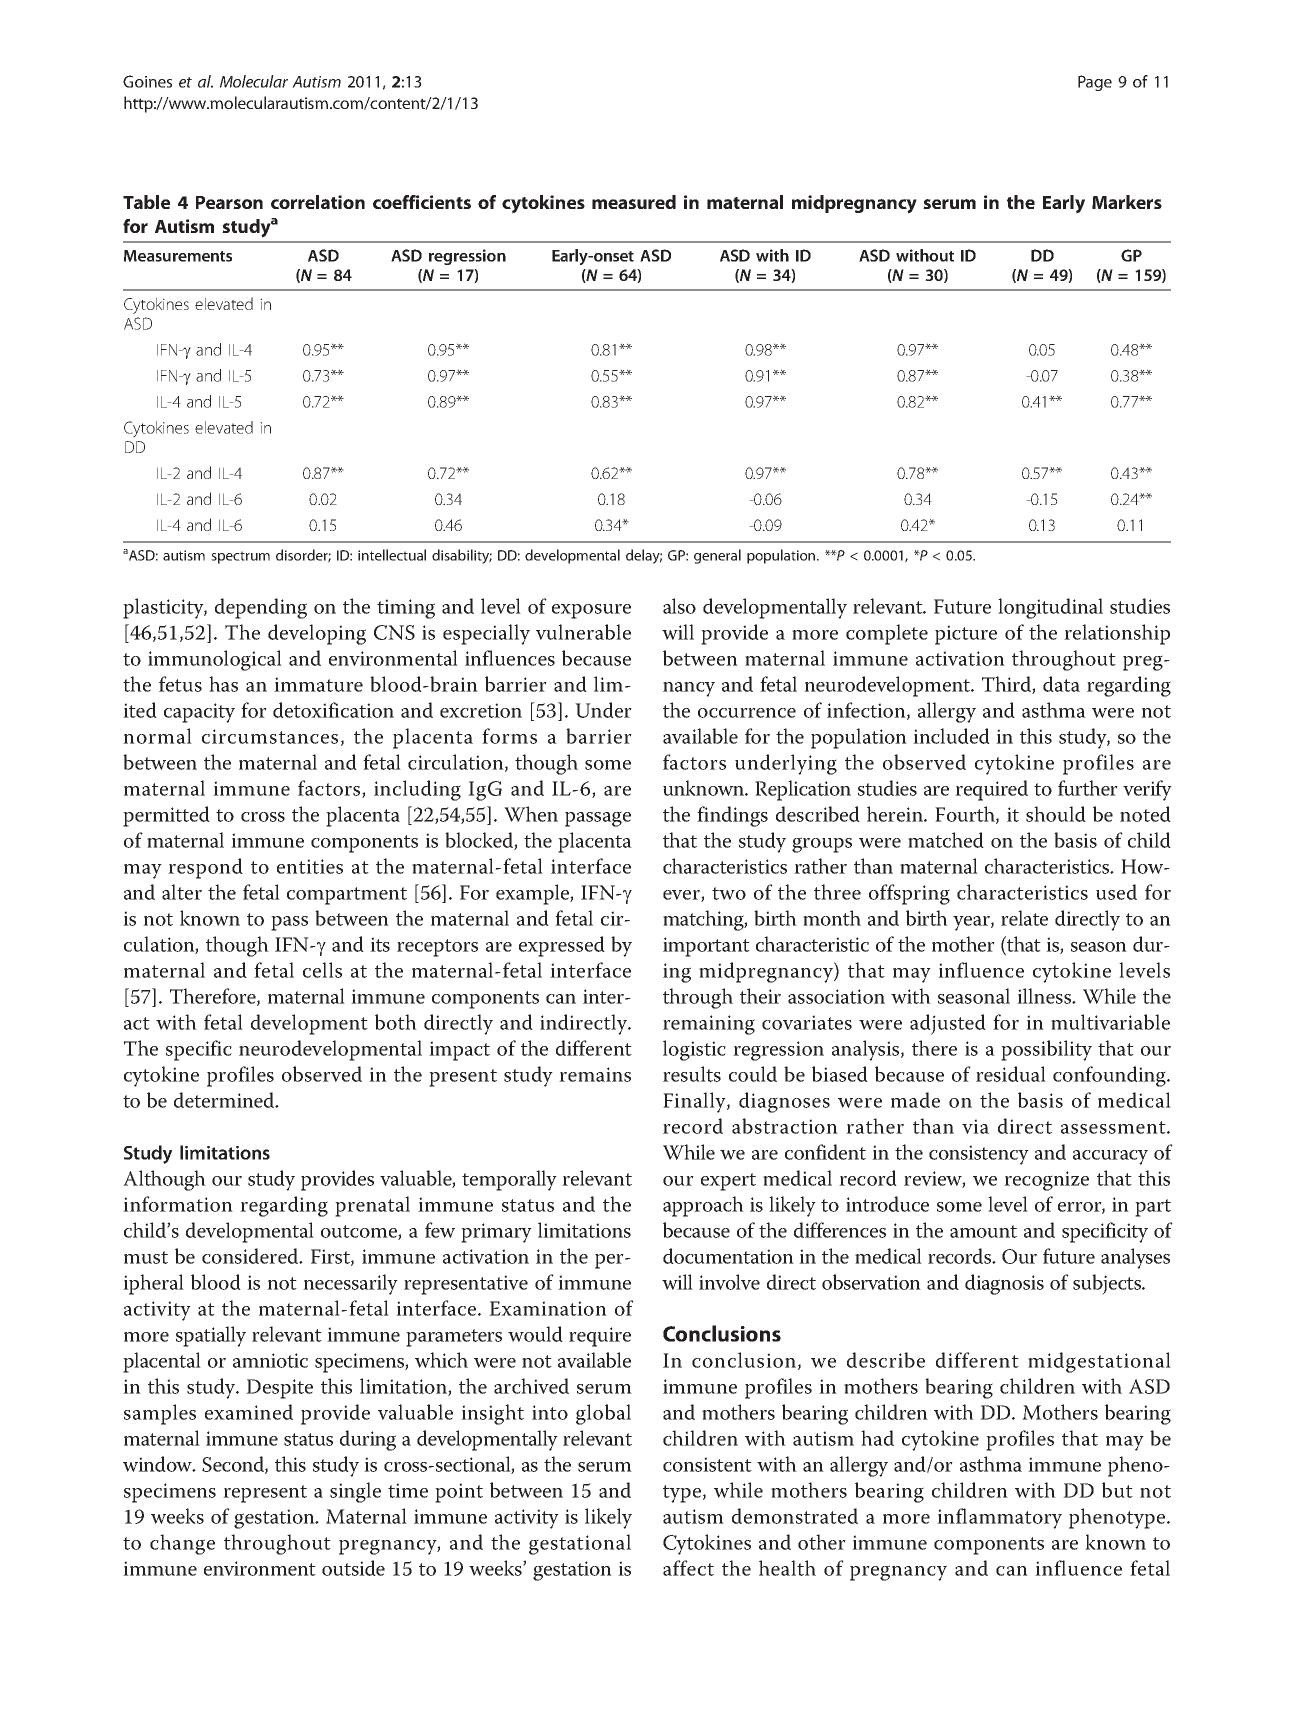 Image resolution: width=1294 pixels, height=1726 pixels. Describe the element at coordinates (1095, 83) in the document. I see `Page` at that location.
